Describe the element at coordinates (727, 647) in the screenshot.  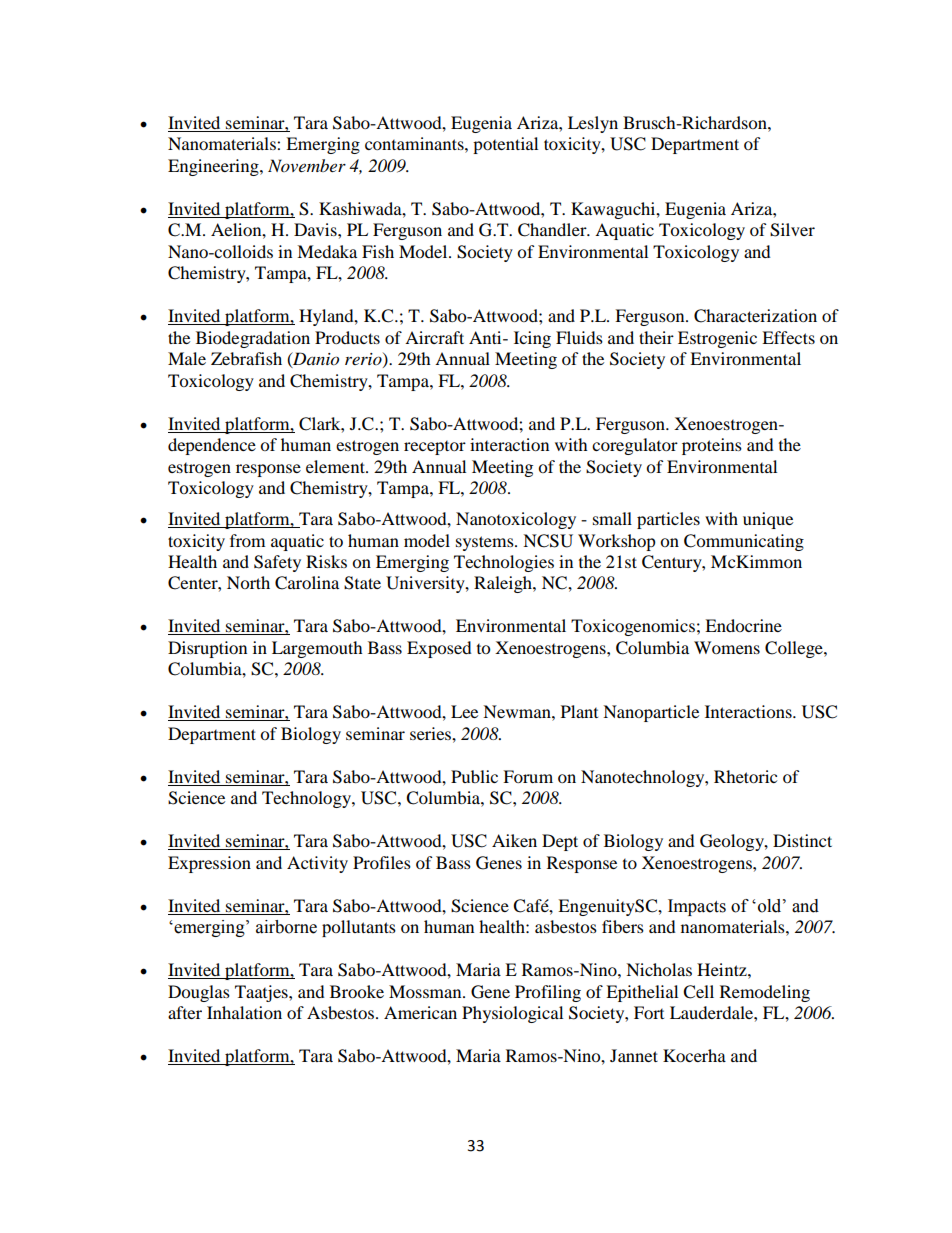
I see `Womens` at that location.
